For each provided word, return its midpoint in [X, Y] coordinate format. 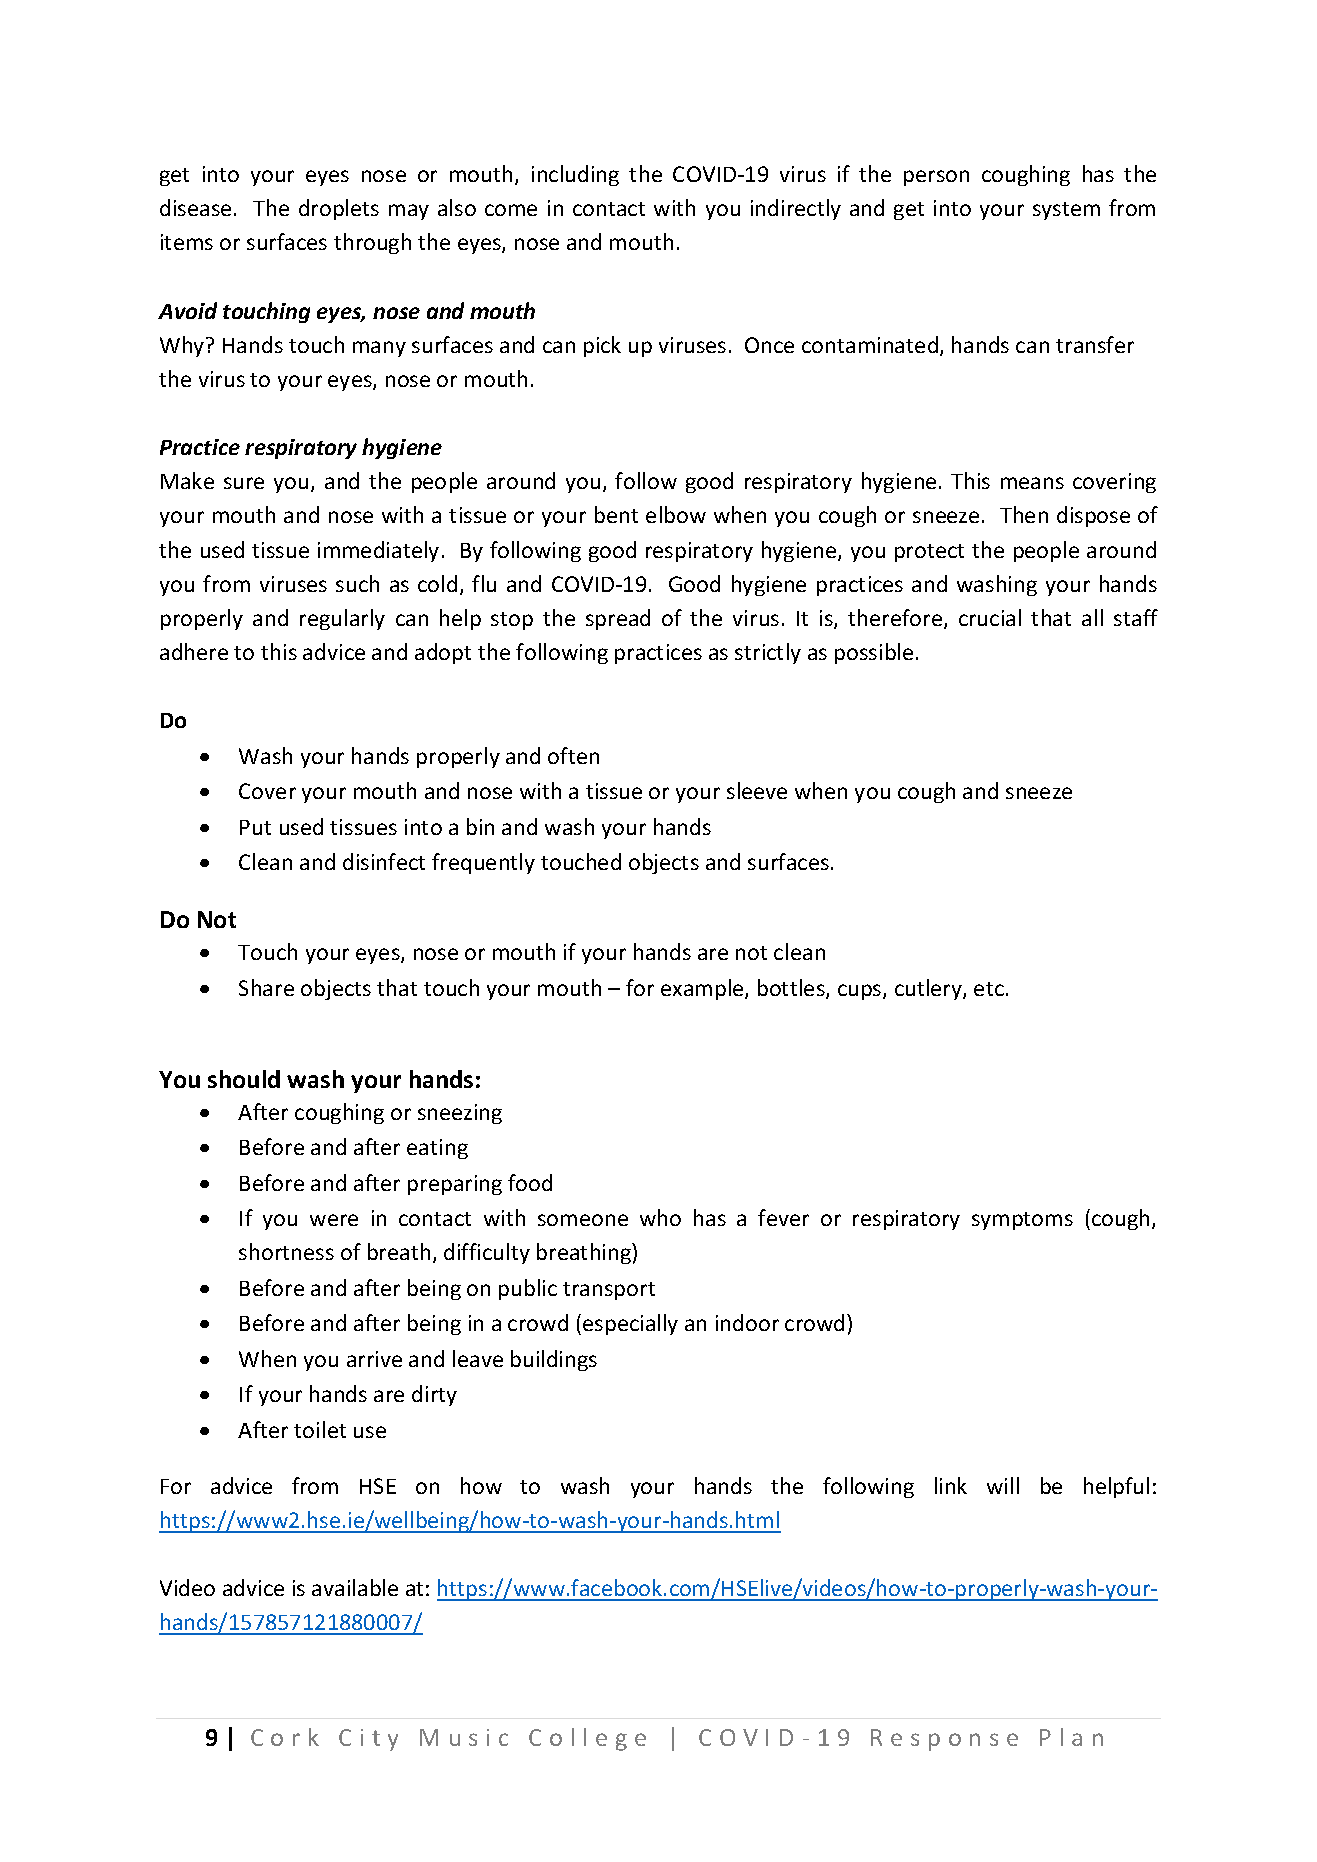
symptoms [1022, 1221]
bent [616, 514]
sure [244, 483]
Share [266, 987]
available [355, 1587]
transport [609, 1291]
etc [989, 989]
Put [255, 827]
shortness [286, 1251]
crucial [990, 617]
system [1066, 211]
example [703, 989]
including [575, 175]
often [573, 755]
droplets [339, 209]
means [1032, 483]
